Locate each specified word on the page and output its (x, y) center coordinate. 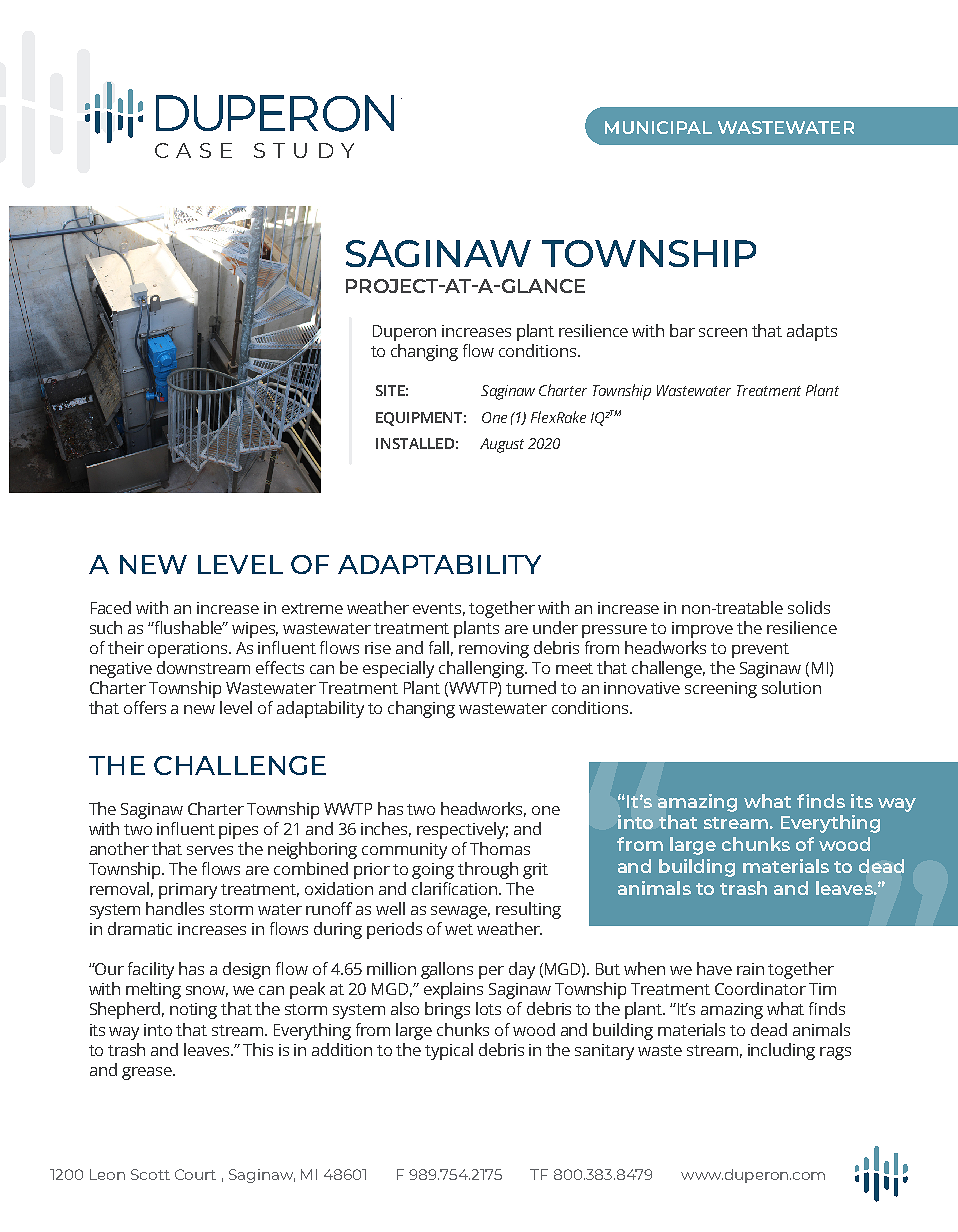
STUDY (304, 150)
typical (449, 1051)
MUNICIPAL (658, 127)
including (781, 1051)
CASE (193, 150)
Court (195, 1174)
